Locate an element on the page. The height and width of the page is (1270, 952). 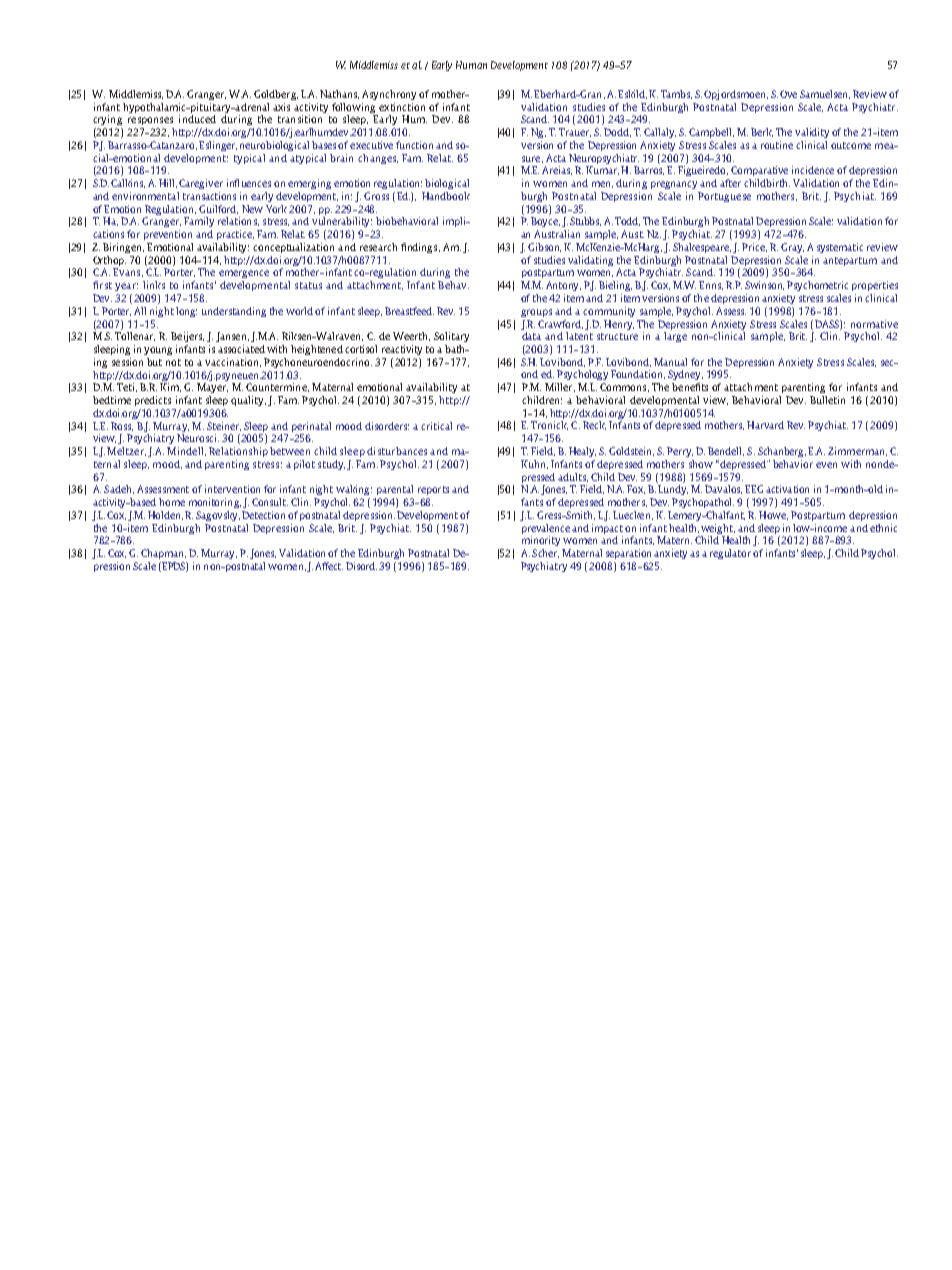
Human is located at coordinates (471, 65).
